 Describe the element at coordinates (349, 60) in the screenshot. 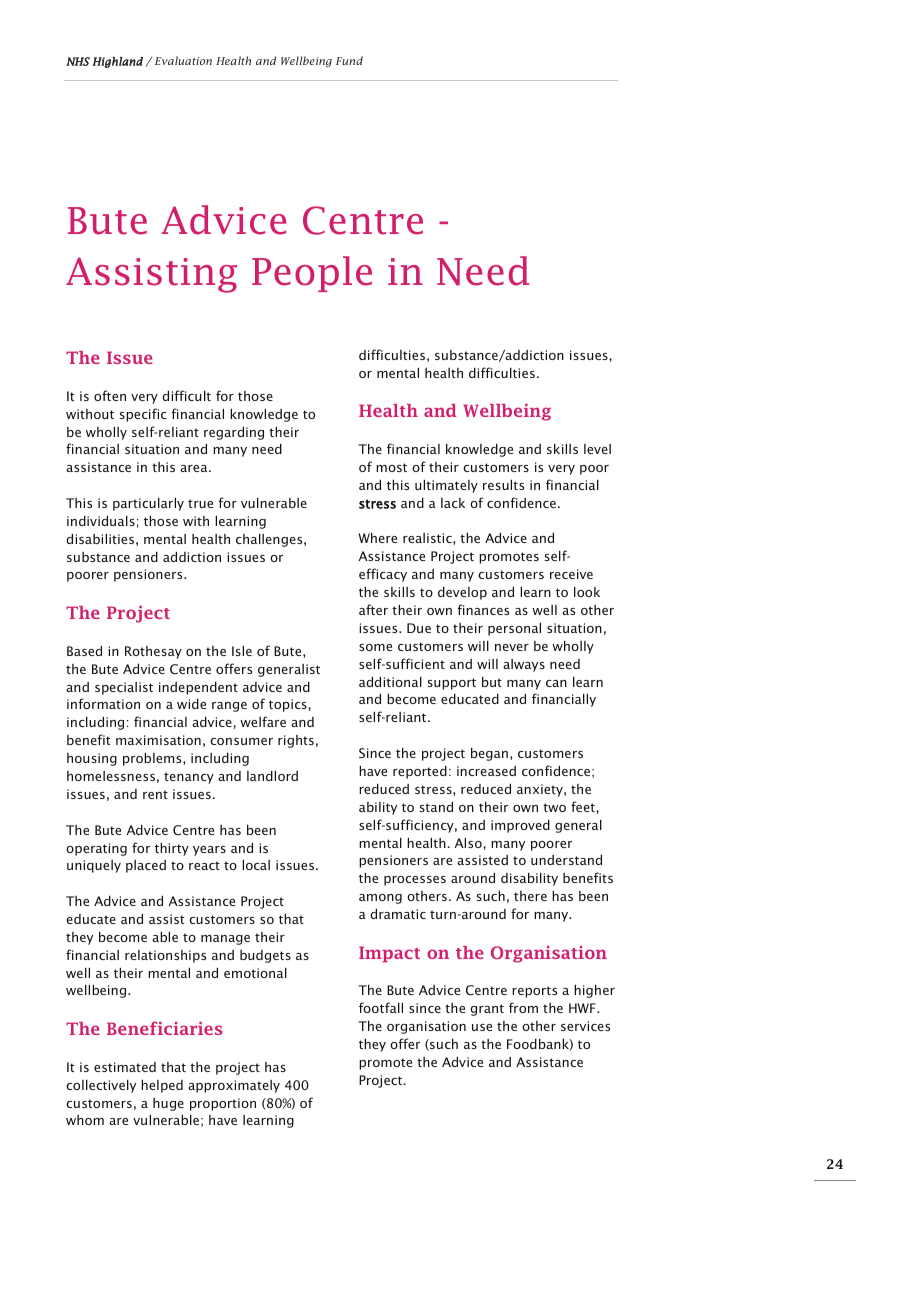

I see `Fund` at that location.
